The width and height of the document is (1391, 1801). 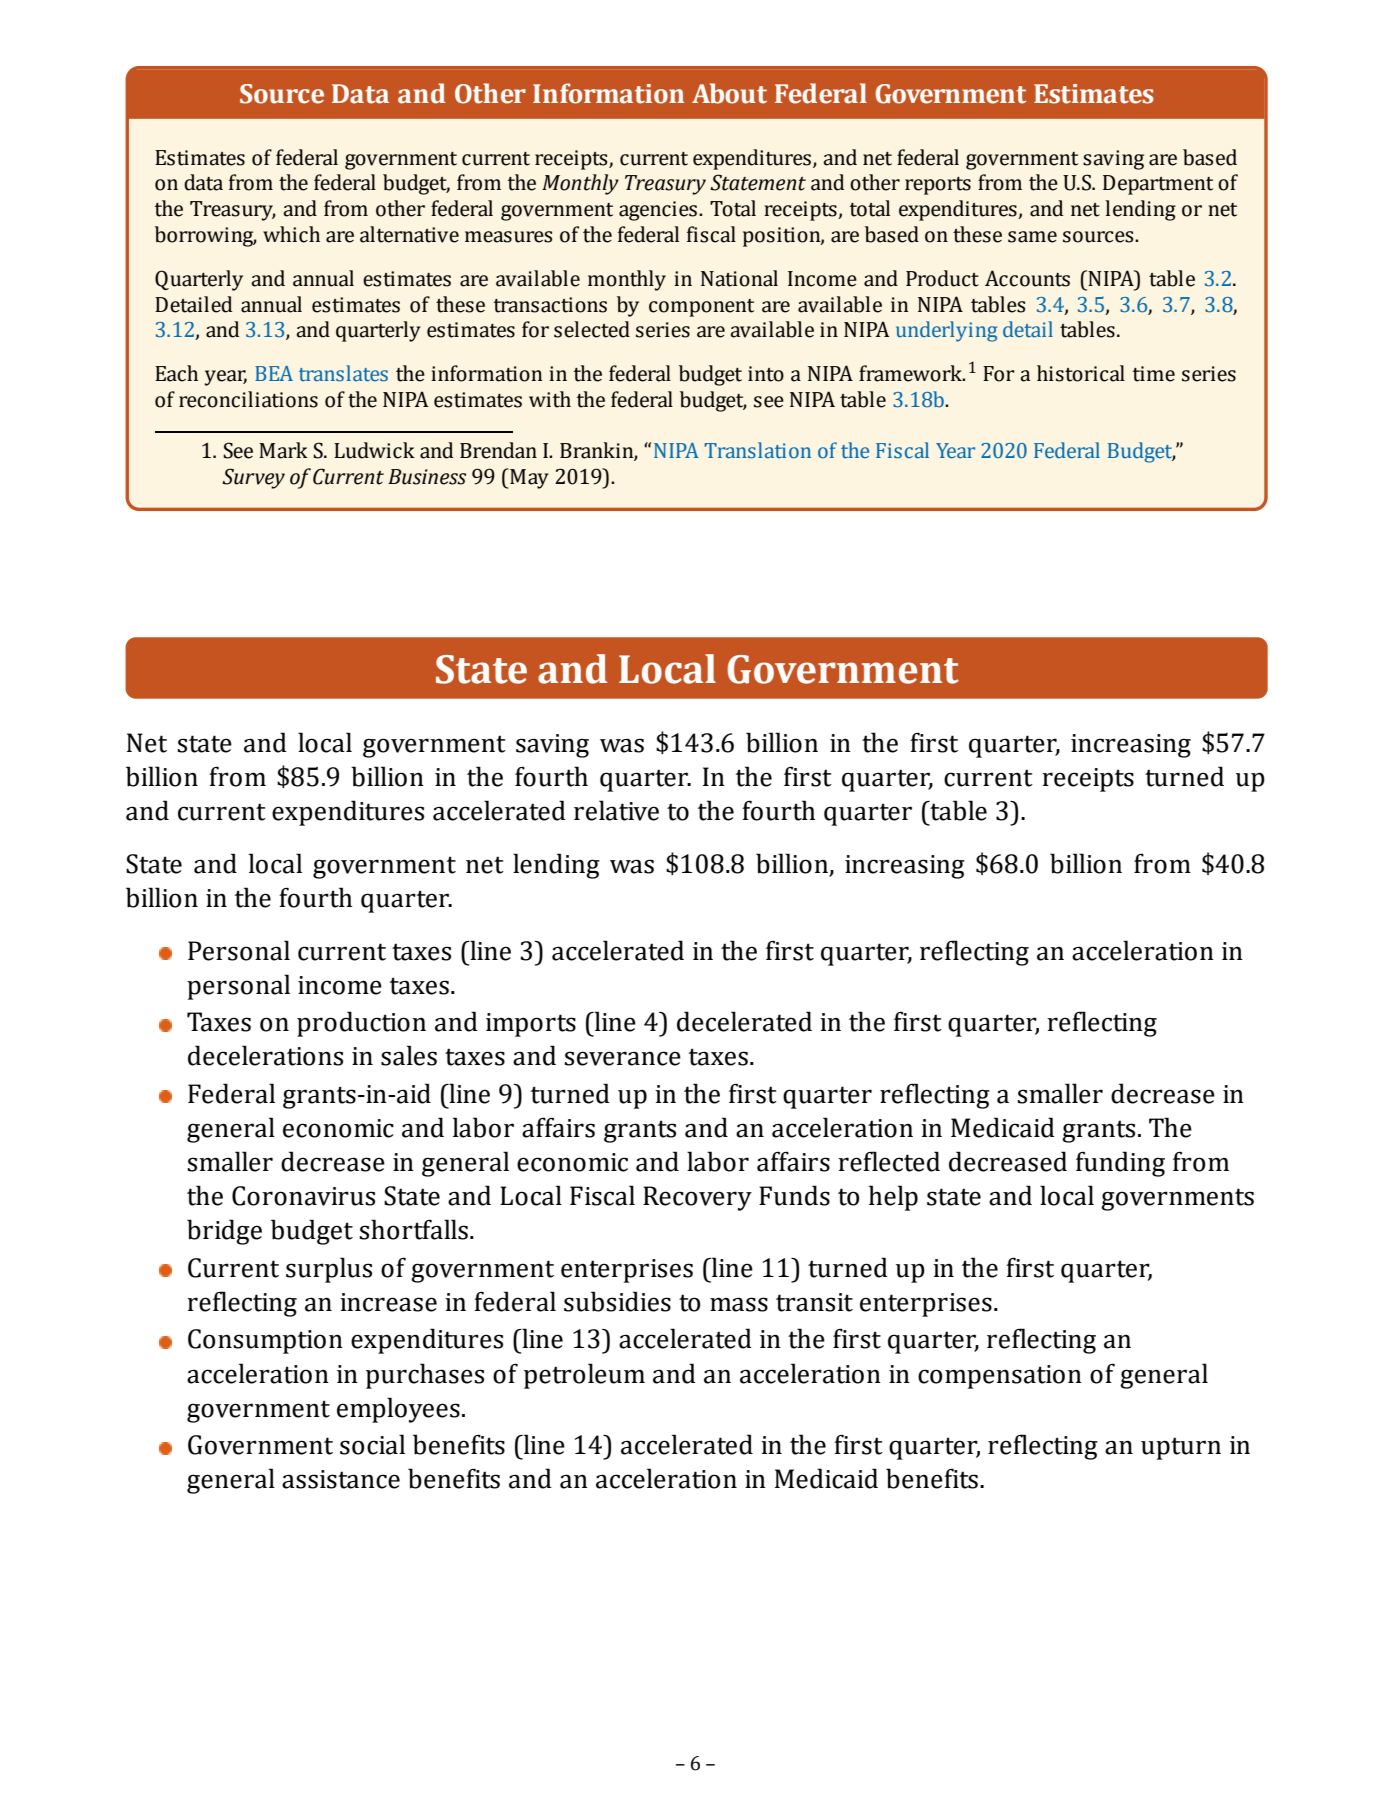 I want to click on assistance, so click(x=341, y=1479).
